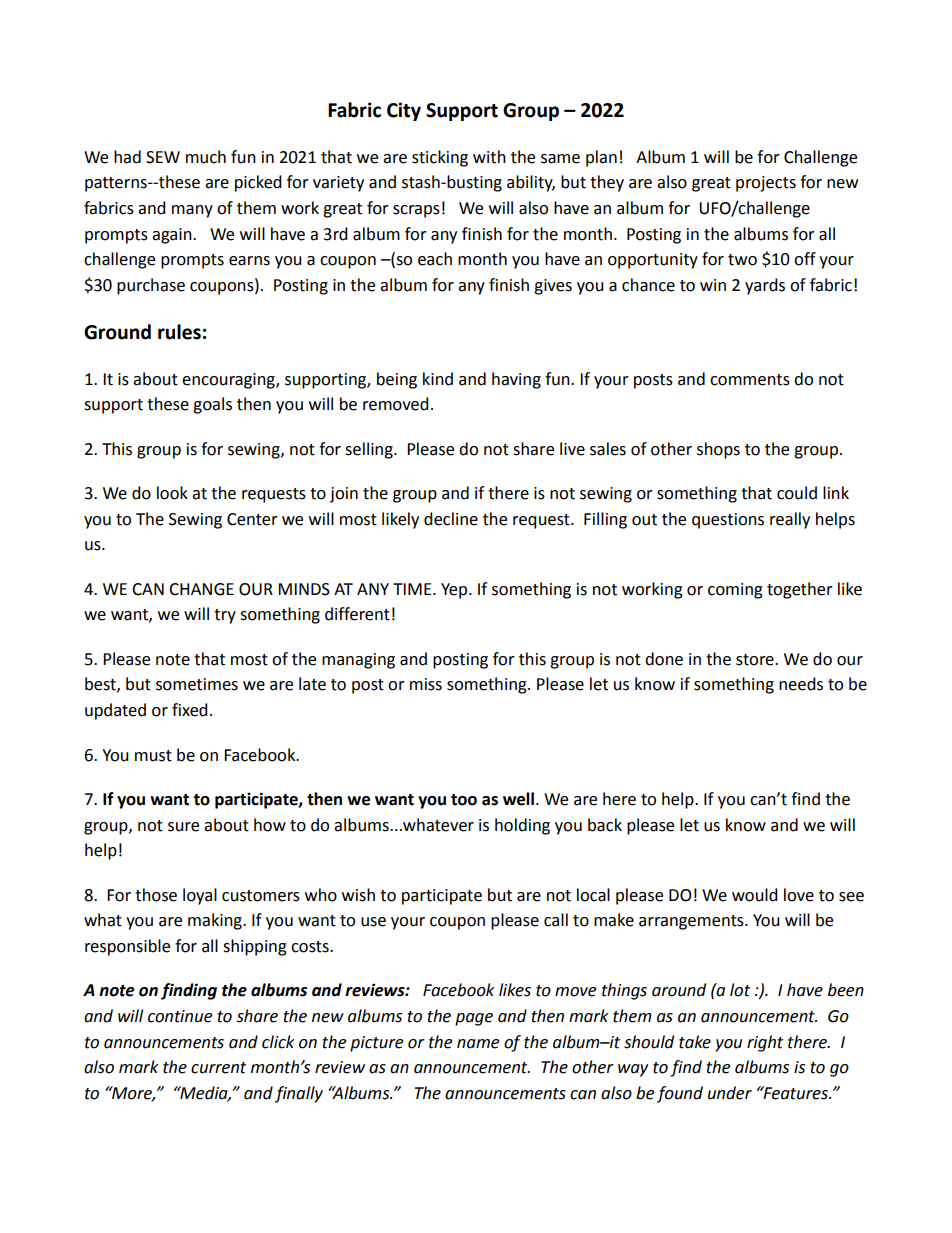 This screenshot has width=952, height=1233. Describe the element at coordinates (750, 380) in the screenshot. I see `comments` at that location.
